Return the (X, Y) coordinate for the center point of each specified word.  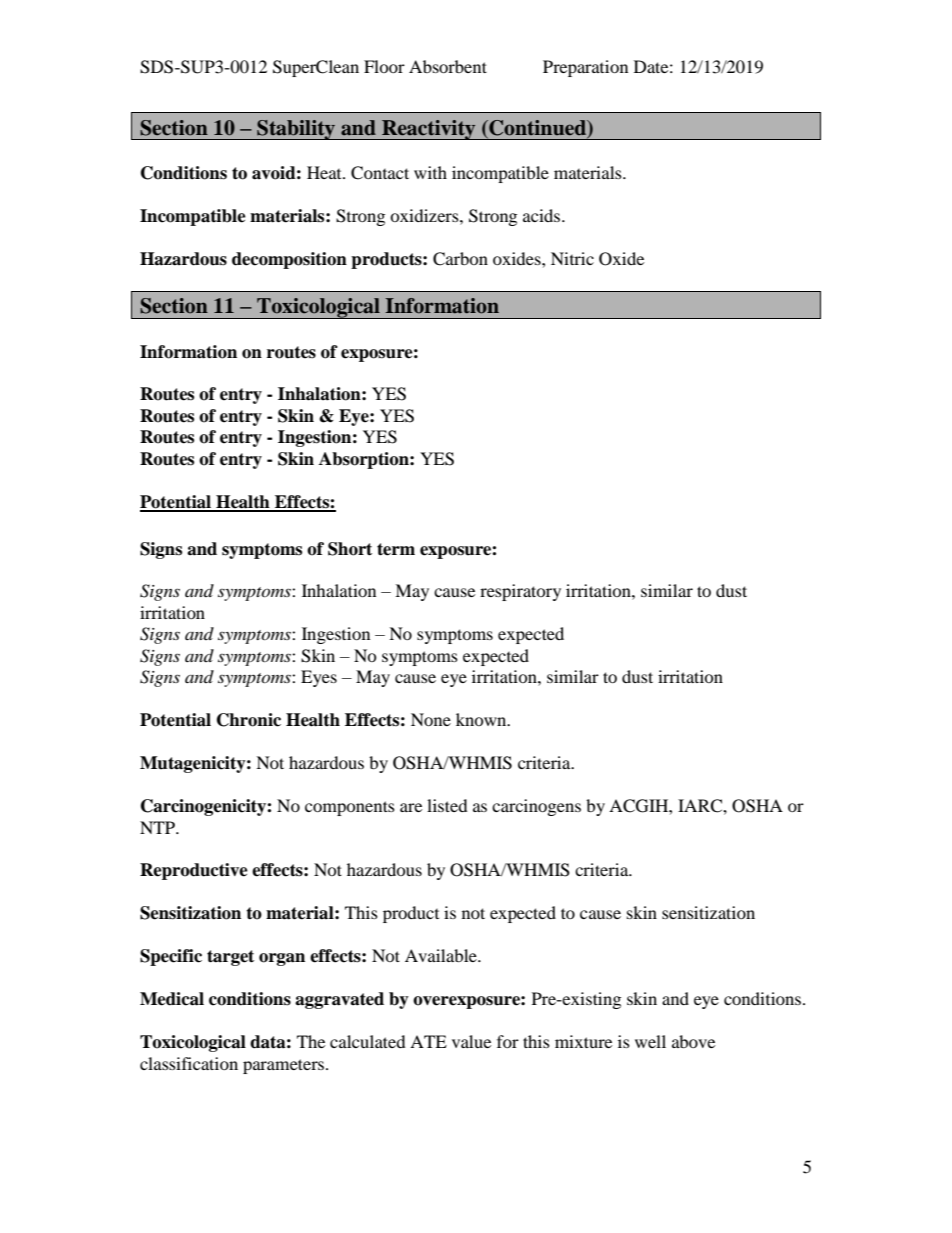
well (650, 1041)
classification (189, 1063)
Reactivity (429, 130)
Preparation (585, 68)
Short (350, 549)
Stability (296, 129)
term (396, 549)
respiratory (520, 592)
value (471, 1041)
